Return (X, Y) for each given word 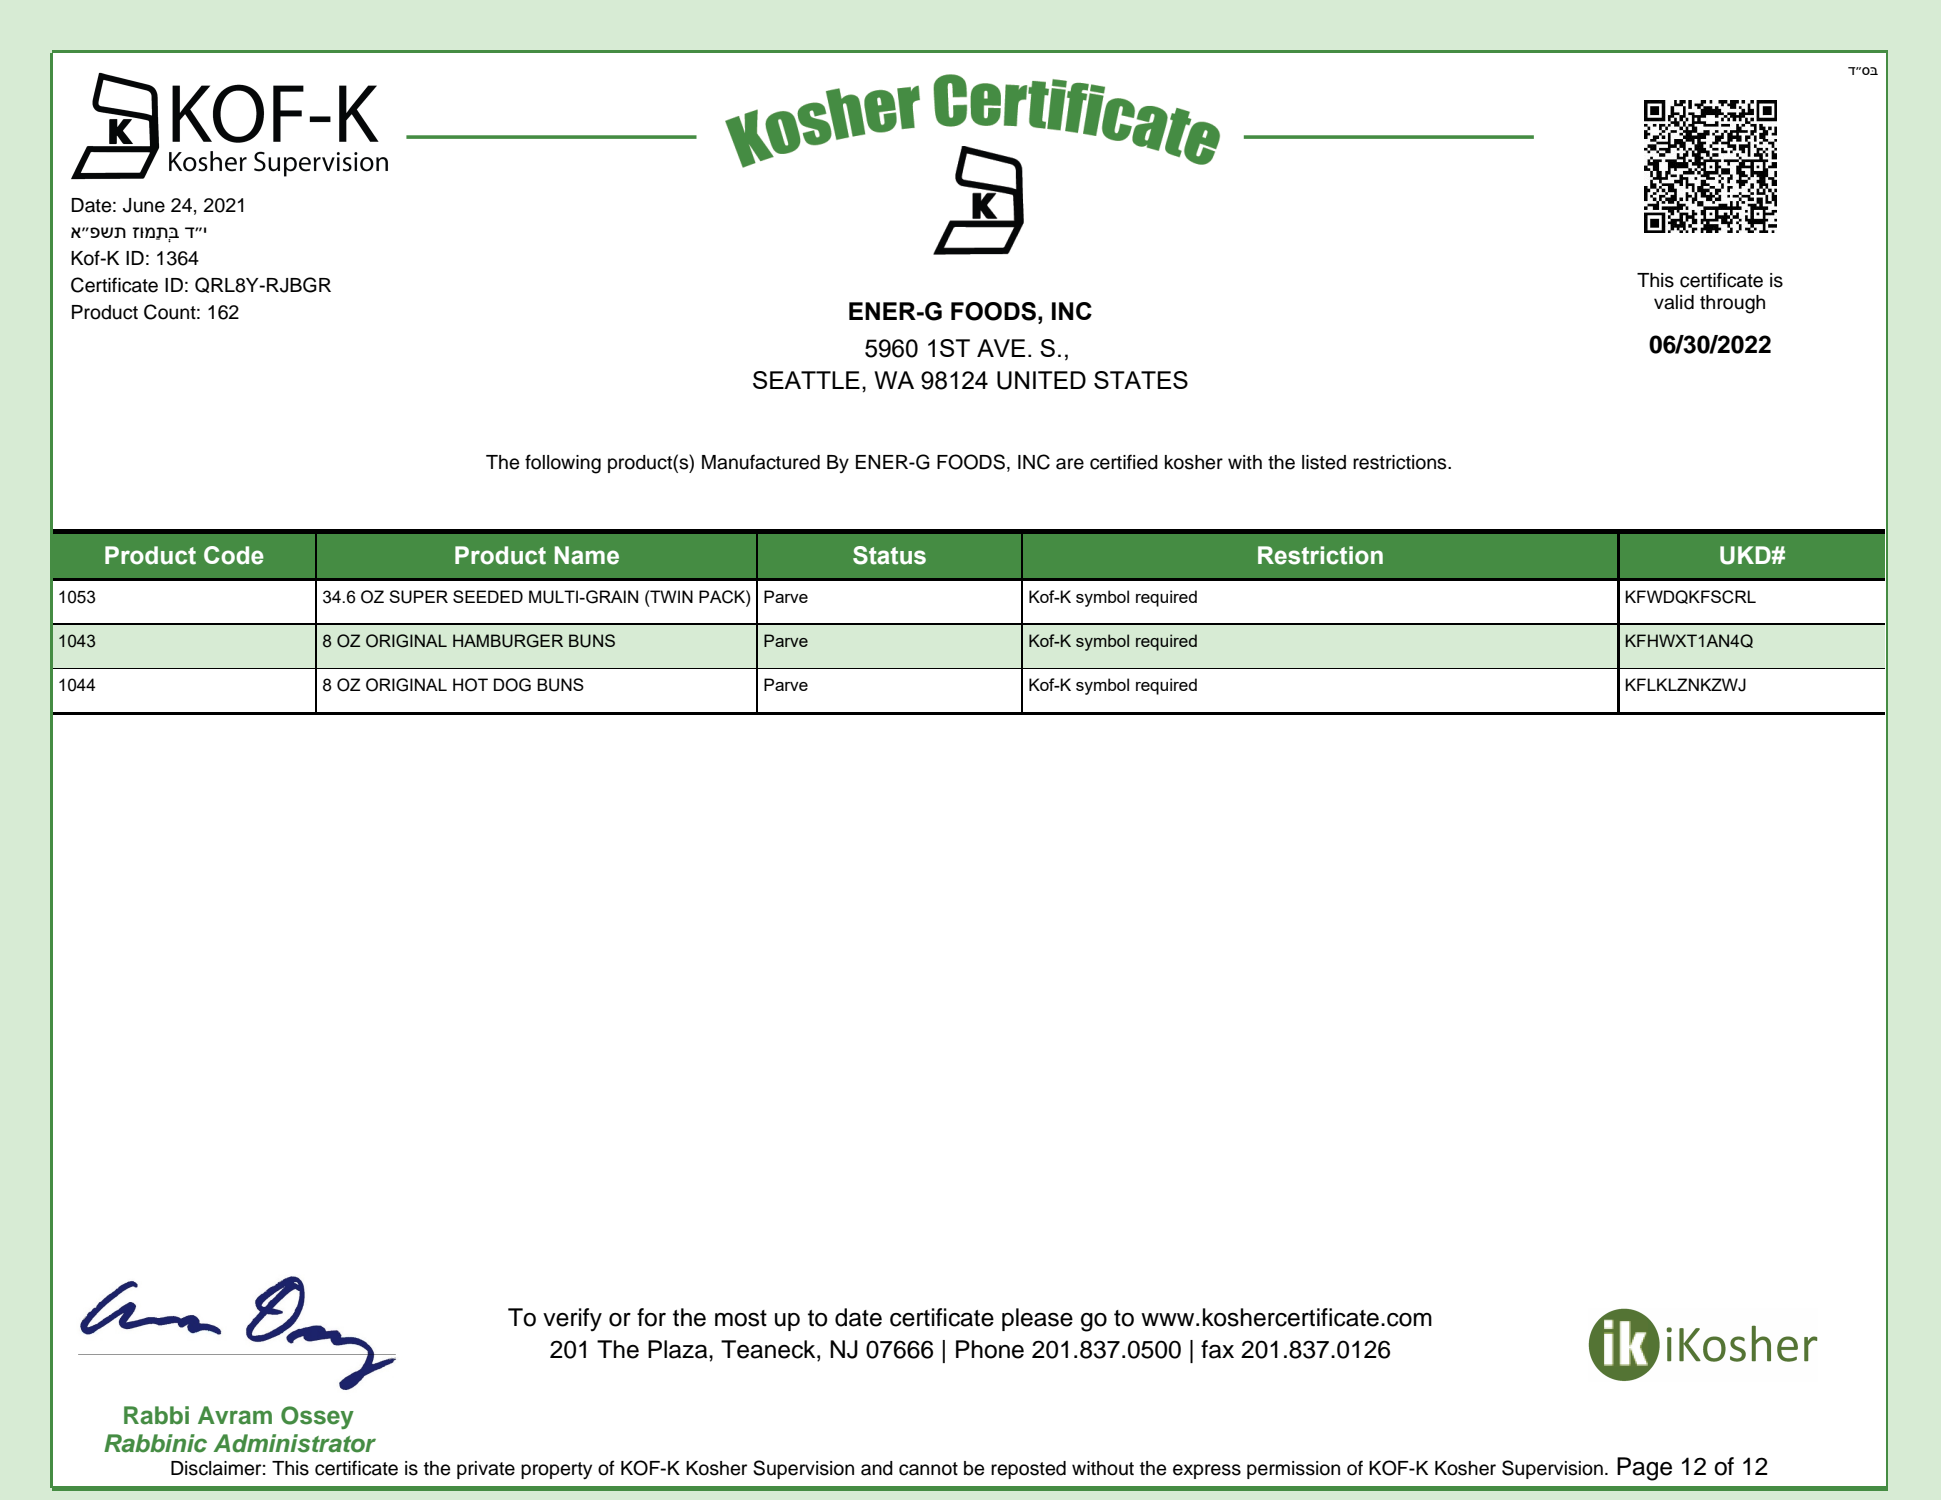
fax (1217, 1349)
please (1037, 1319)
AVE (1001, 348)
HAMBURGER (508, 641)
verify (572, 1320)
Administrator (294, 1443)
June (144, 205)
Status (889, 555)
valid (1674, 302)
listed (1324, 462)
